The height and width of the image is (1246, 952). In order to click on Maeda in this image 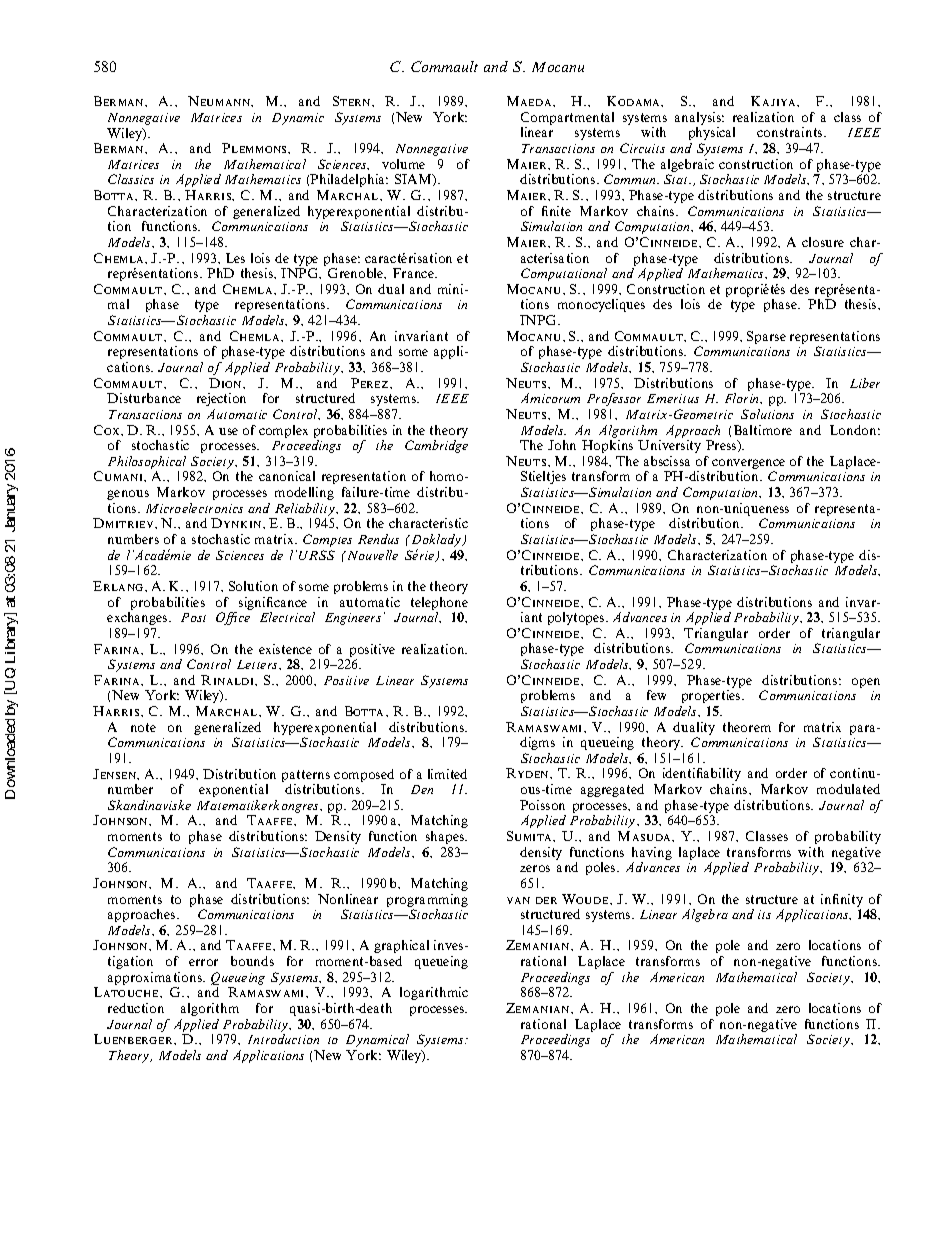, I will do `click(530, 101)`.
